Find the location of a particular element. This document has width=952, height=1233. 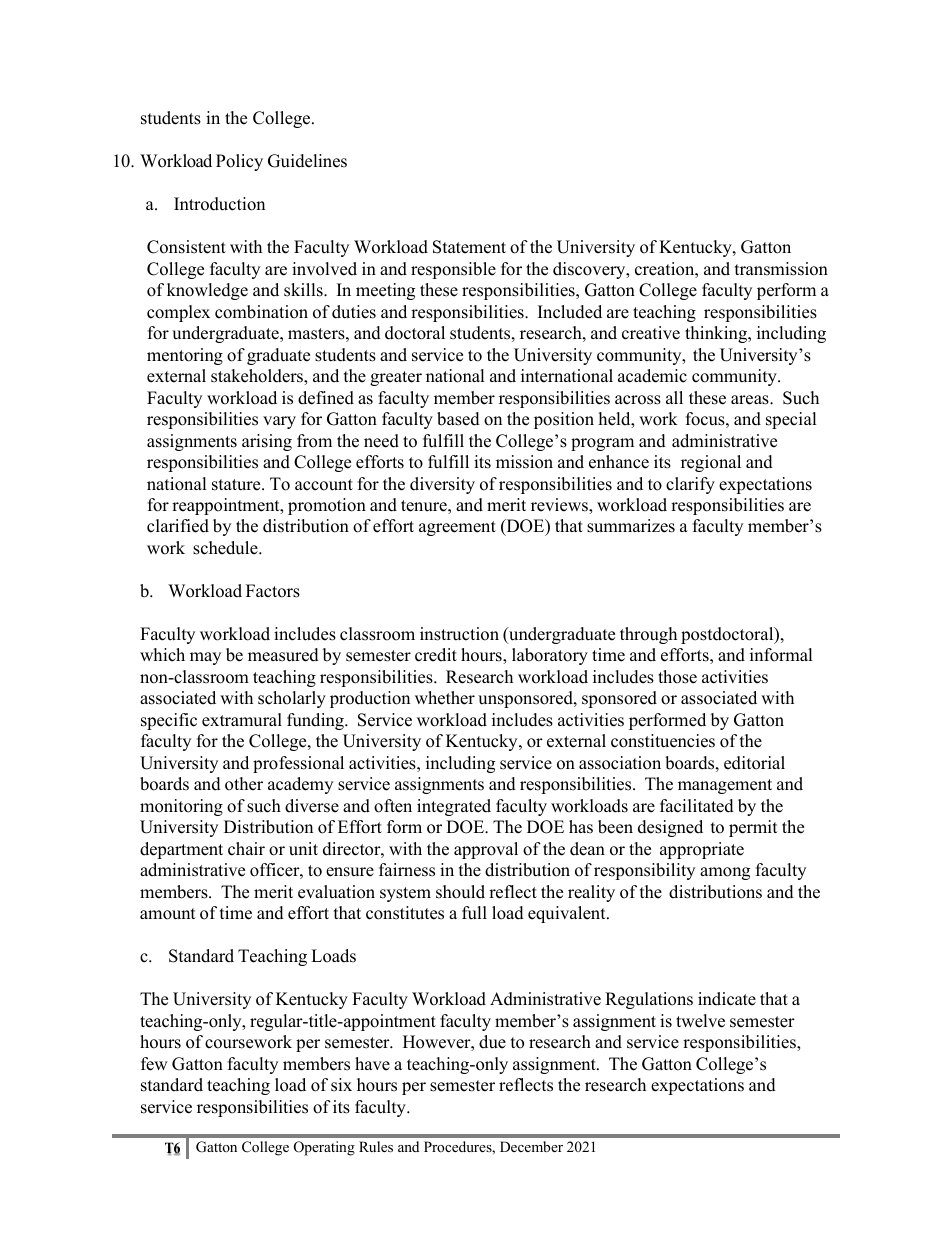

Introduction is located at coordinates (219, 204).
